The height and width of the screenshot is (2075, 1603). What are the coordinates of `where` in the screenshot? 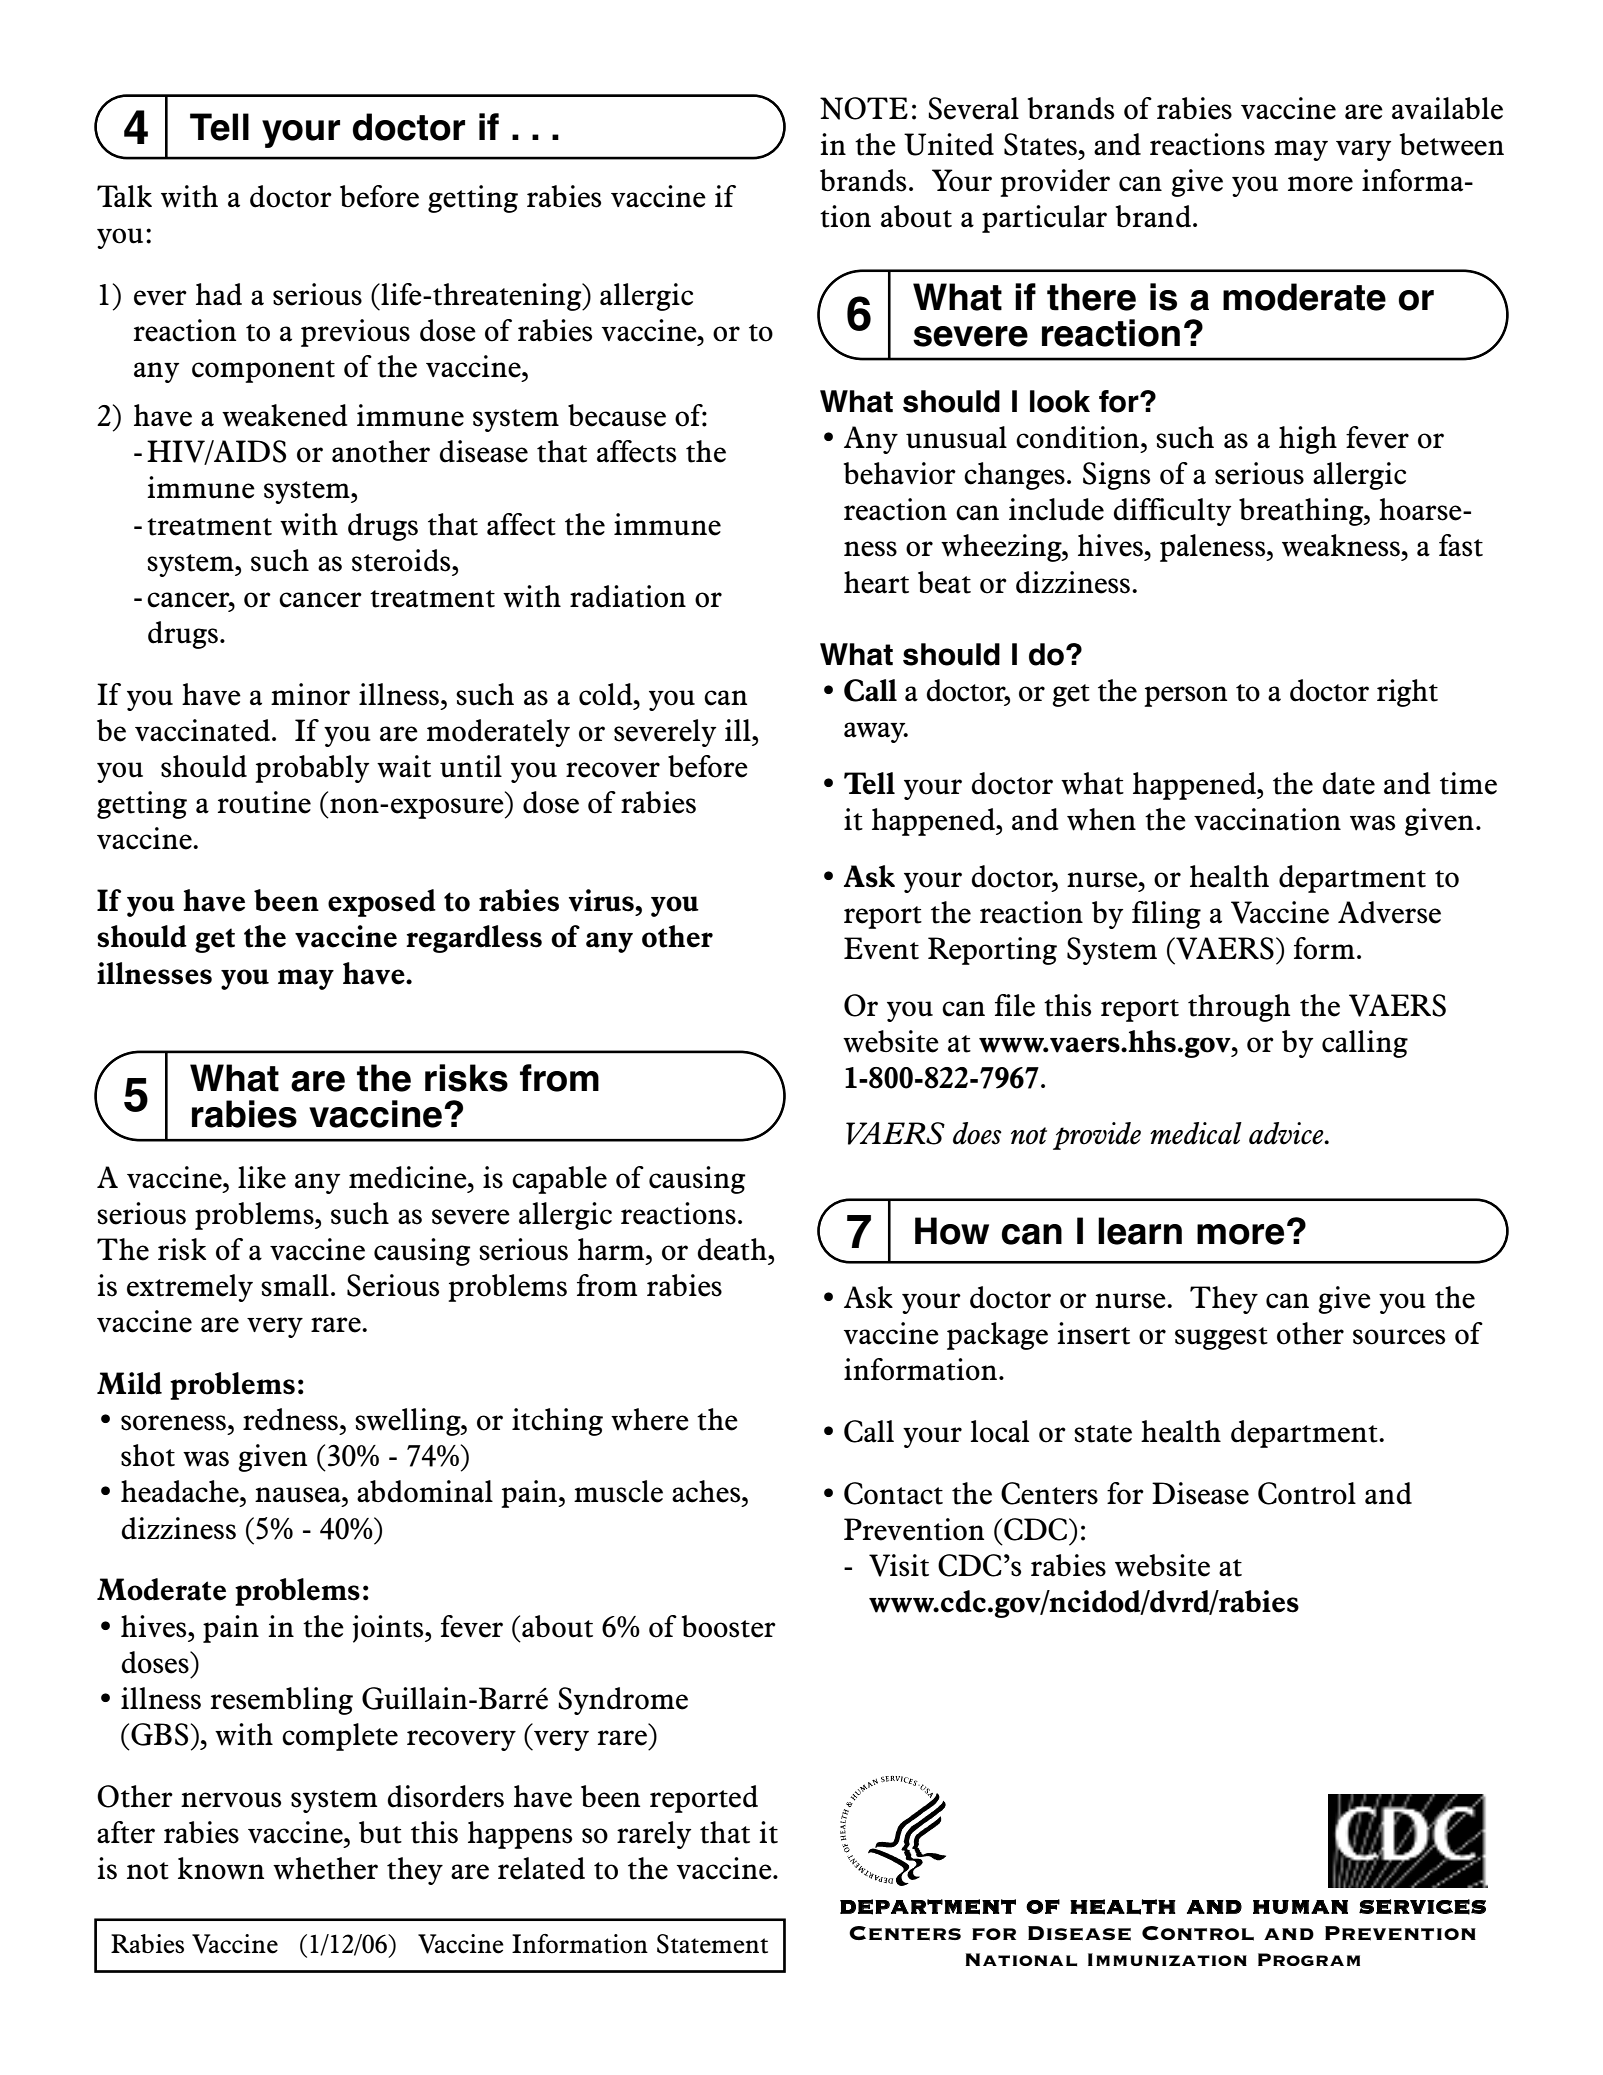 It's located at (650, 1419).
